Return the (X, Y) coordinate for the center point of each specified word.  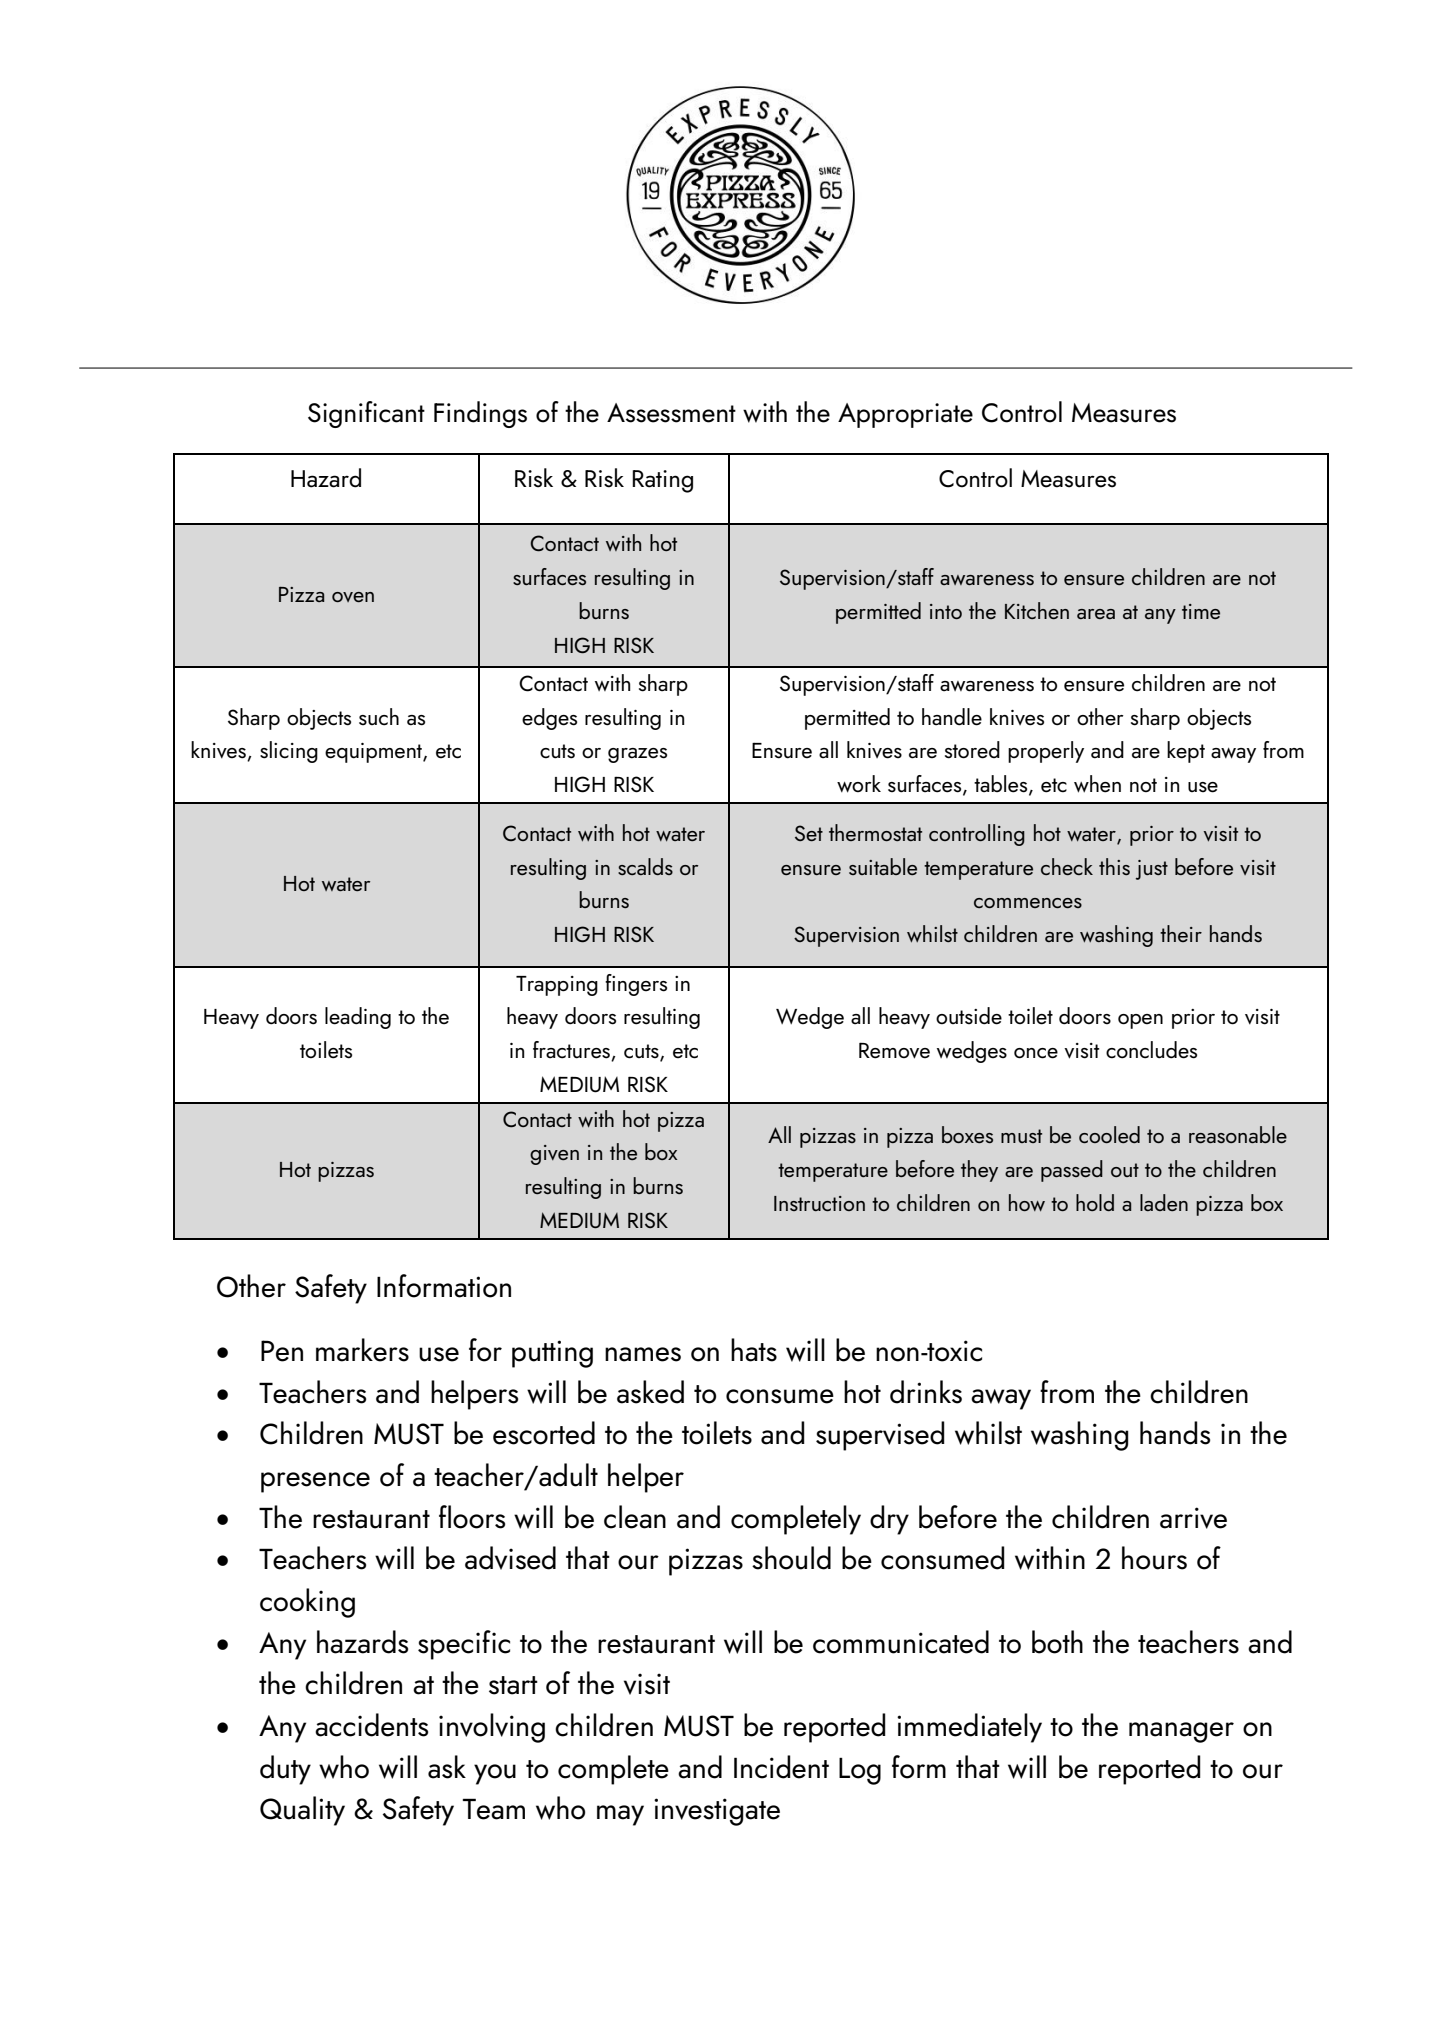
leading (358, 1018)
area (1096, 614)
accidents (371, 1725)
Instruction (819, 1203)
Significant (366, 414)
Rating (662, 481)
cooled (1109, 1134)
